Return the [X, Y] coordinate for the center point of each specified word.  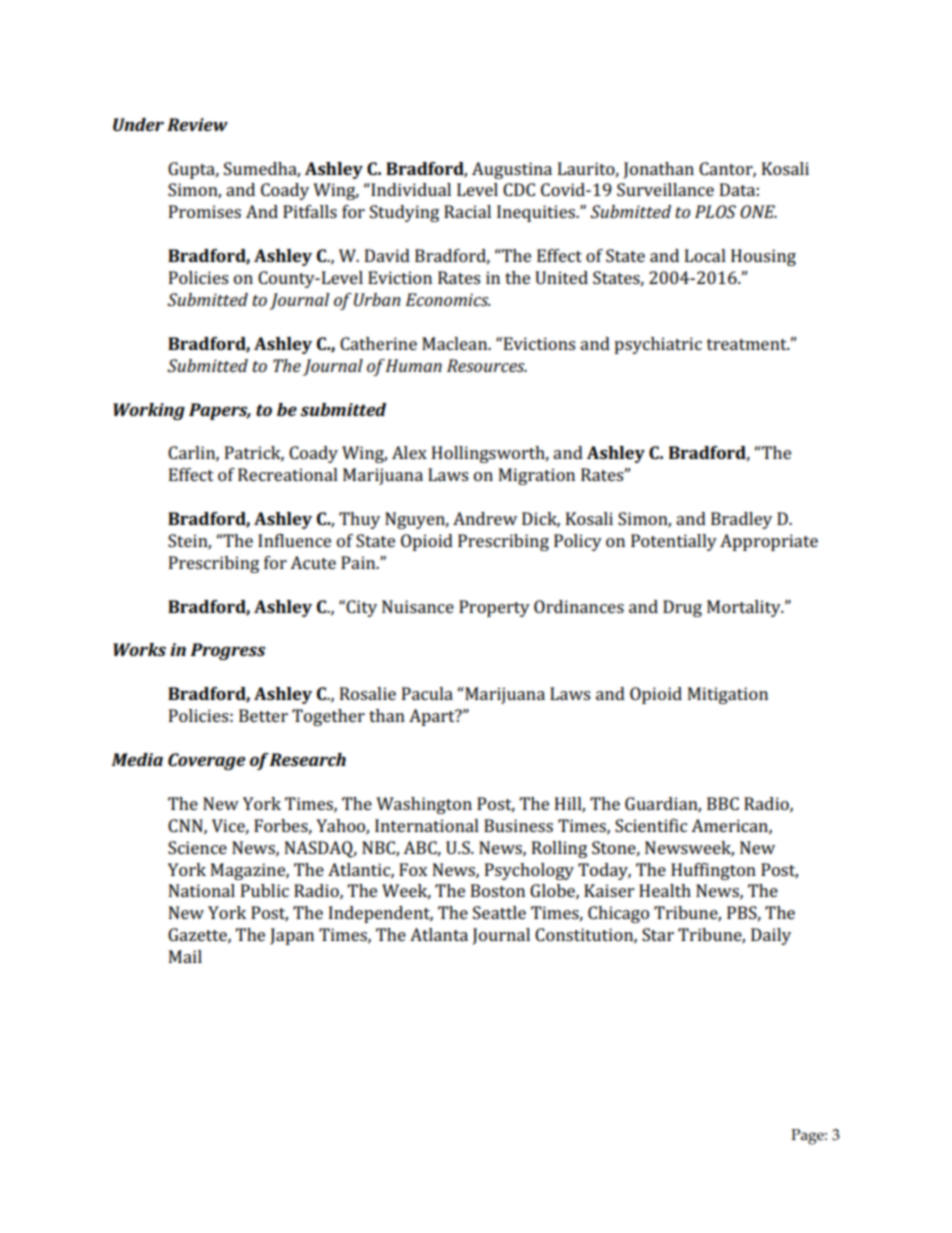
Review [197, 124]
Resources [487, 365]
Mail [185, 956]
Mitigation [728, 695]
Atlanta [439, 934]
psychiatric [658, 345]
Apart [433, 717]
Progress [228, 651]
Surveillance [665, 189]
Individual [410, 189]
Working [149, 411]
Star [658, 934]
